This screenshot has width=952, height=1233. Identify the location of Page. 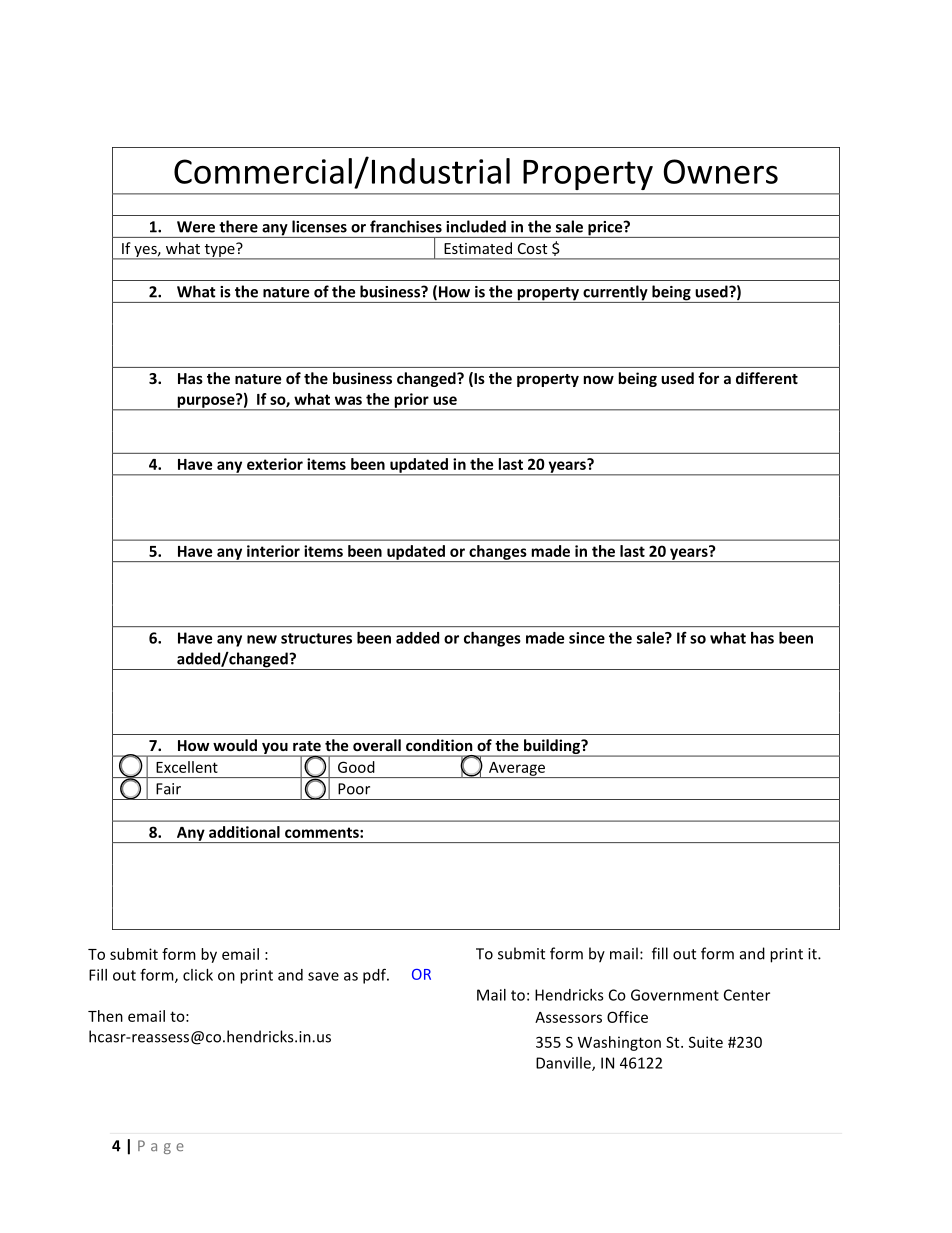
(161, 1147).
